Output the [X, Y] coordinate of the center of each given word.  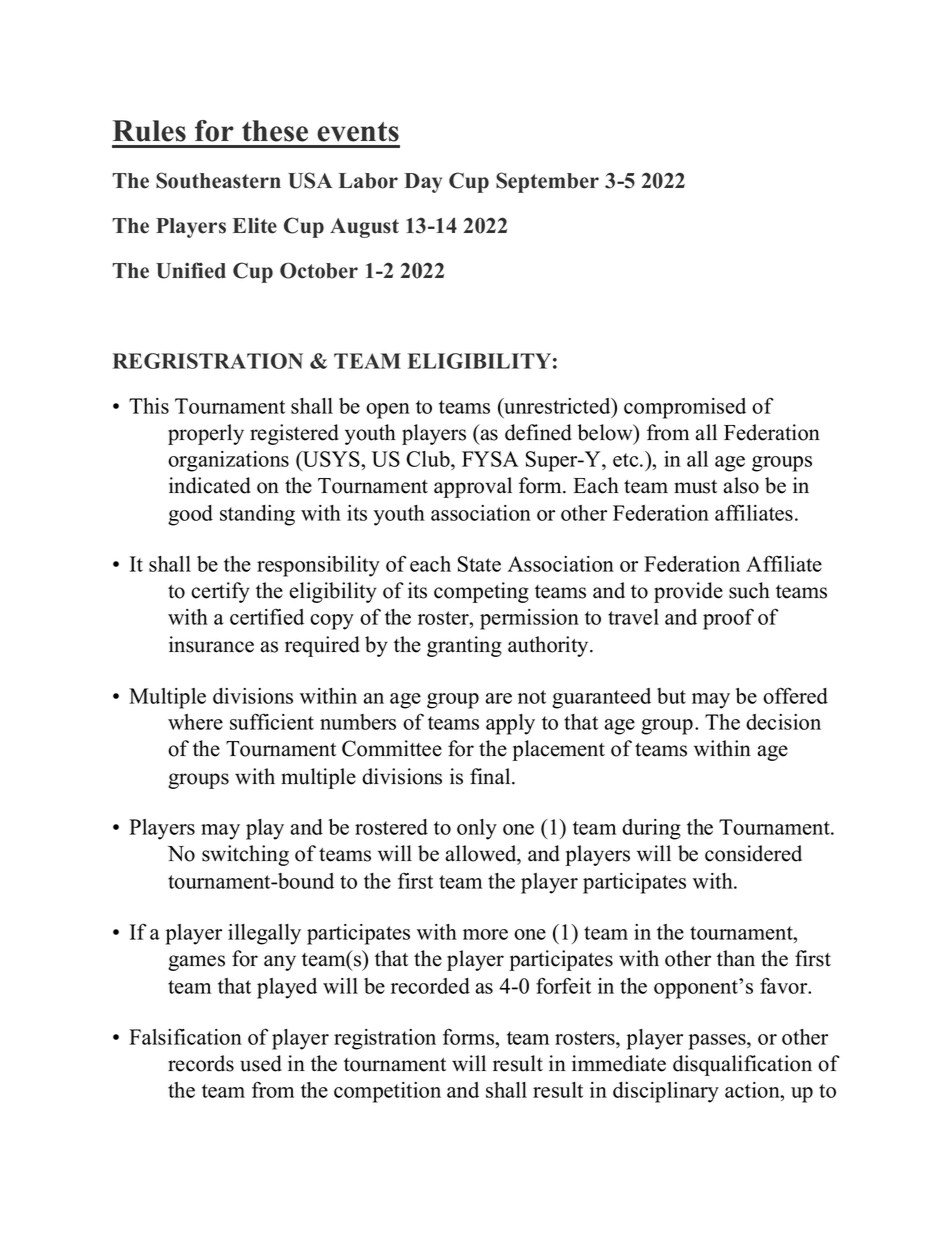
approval [473, 487]
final [491, 776]
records [201, 1063]
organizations [228, 461]
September [547, 182]
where [195, 722]
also [741, 485]
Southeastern [218, 180]
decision [783, 722]
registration [385, 1039]
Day [423, 183]
